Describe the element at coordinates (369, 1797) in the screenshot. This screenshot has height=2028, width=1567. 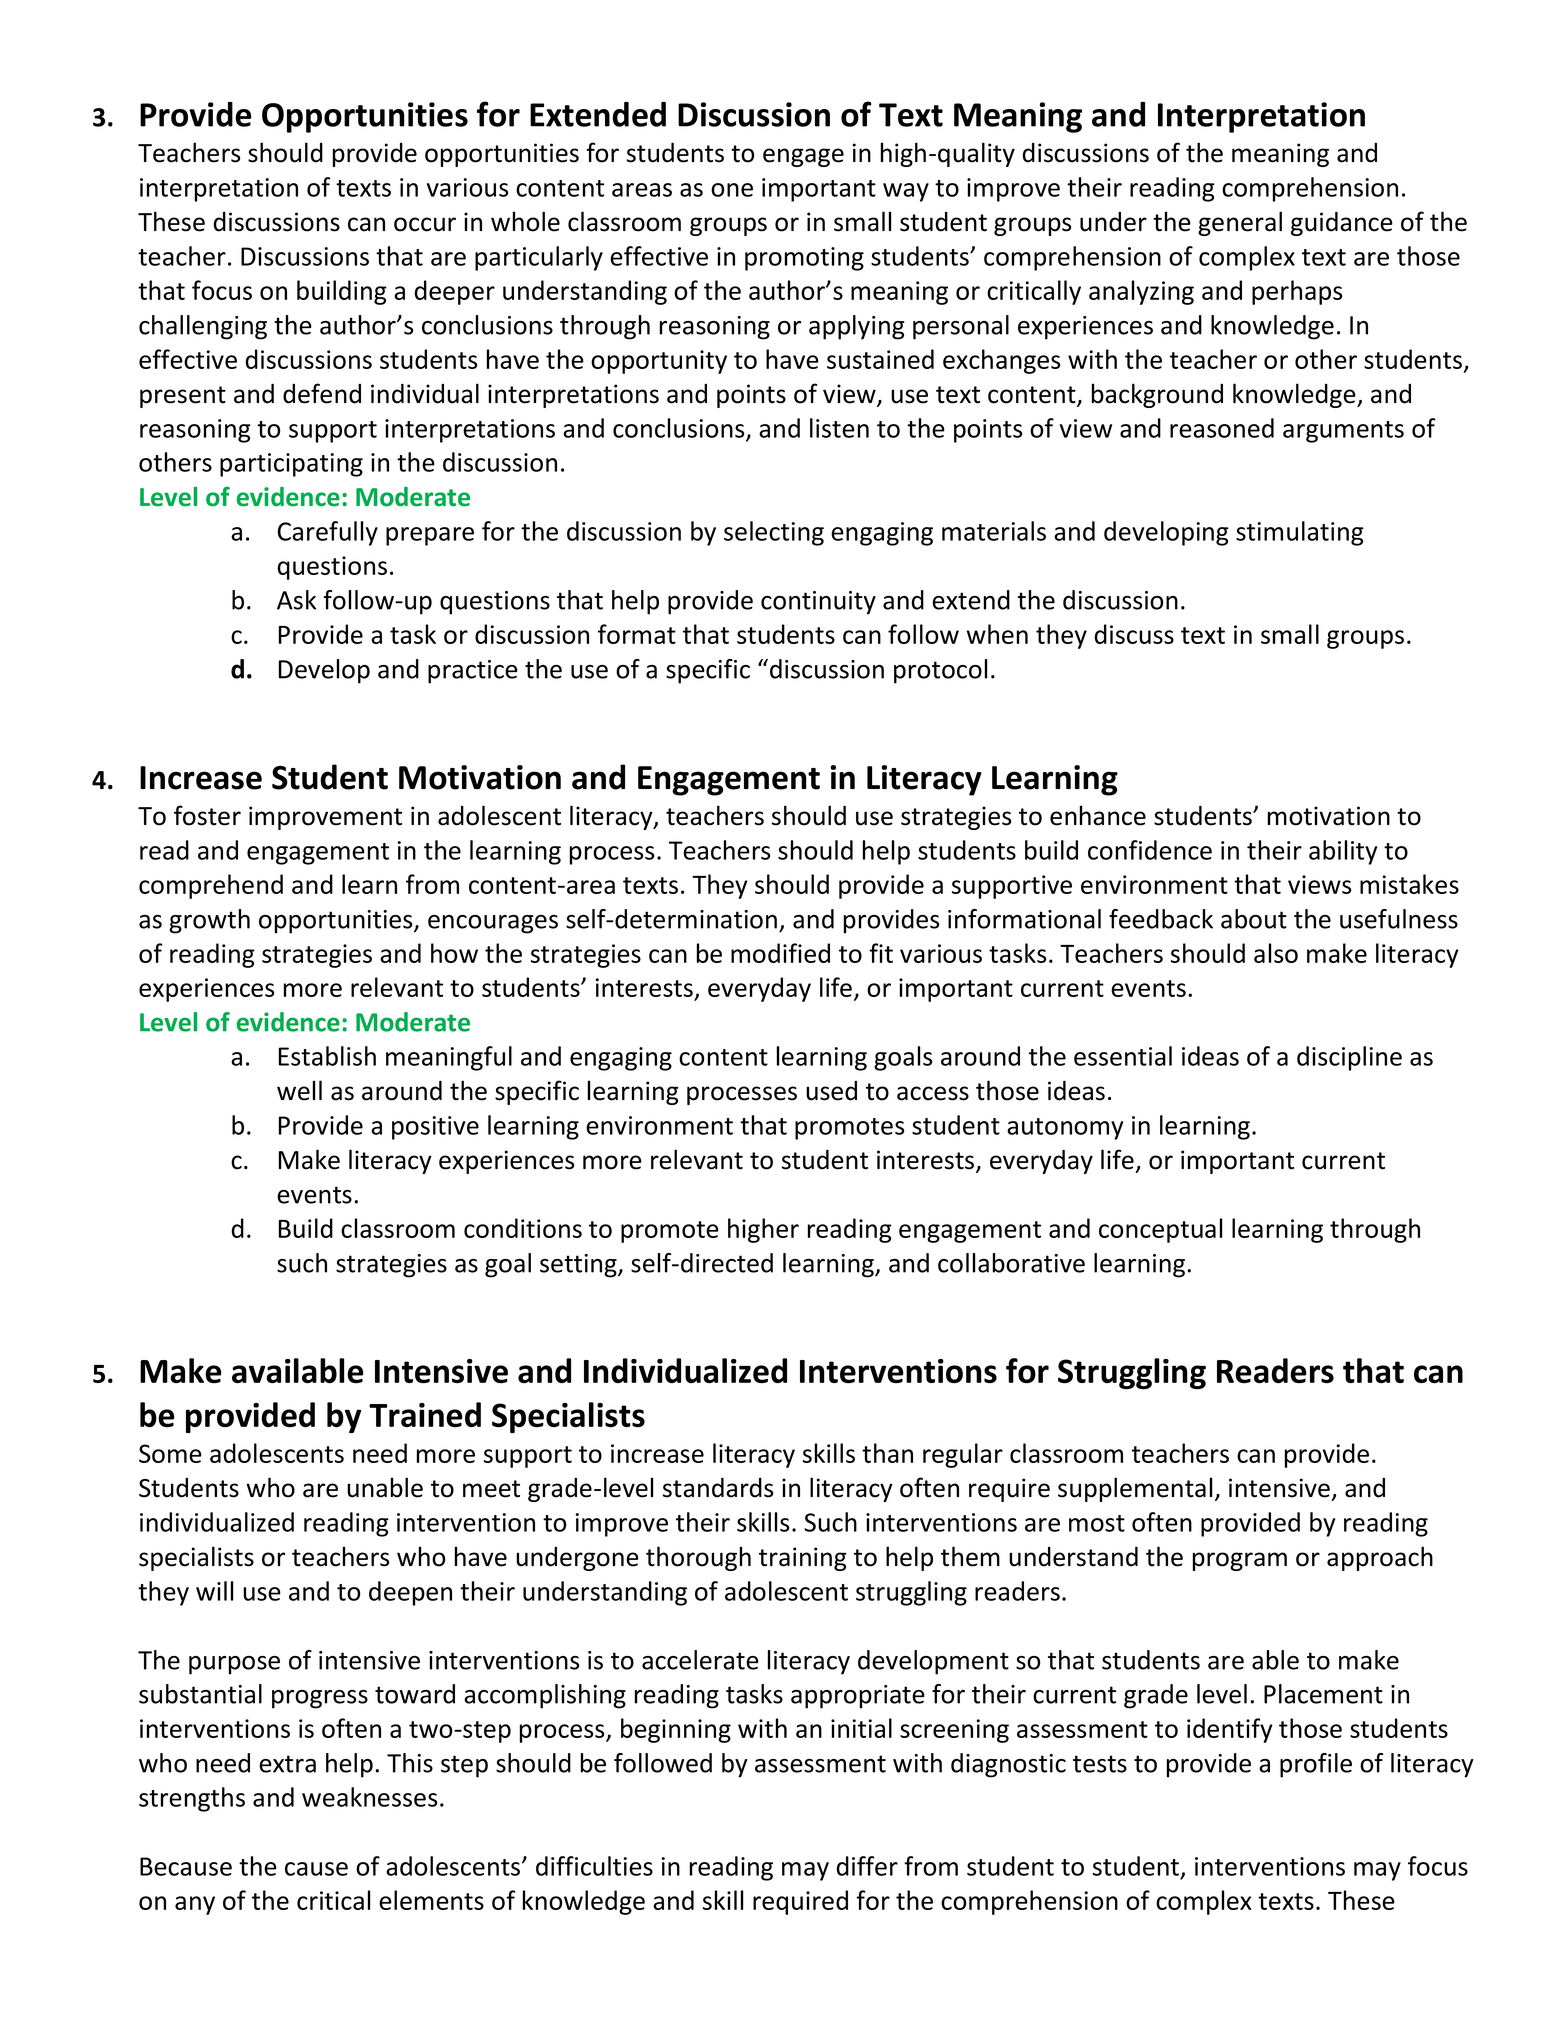
I see `weaknesses` at that location.
